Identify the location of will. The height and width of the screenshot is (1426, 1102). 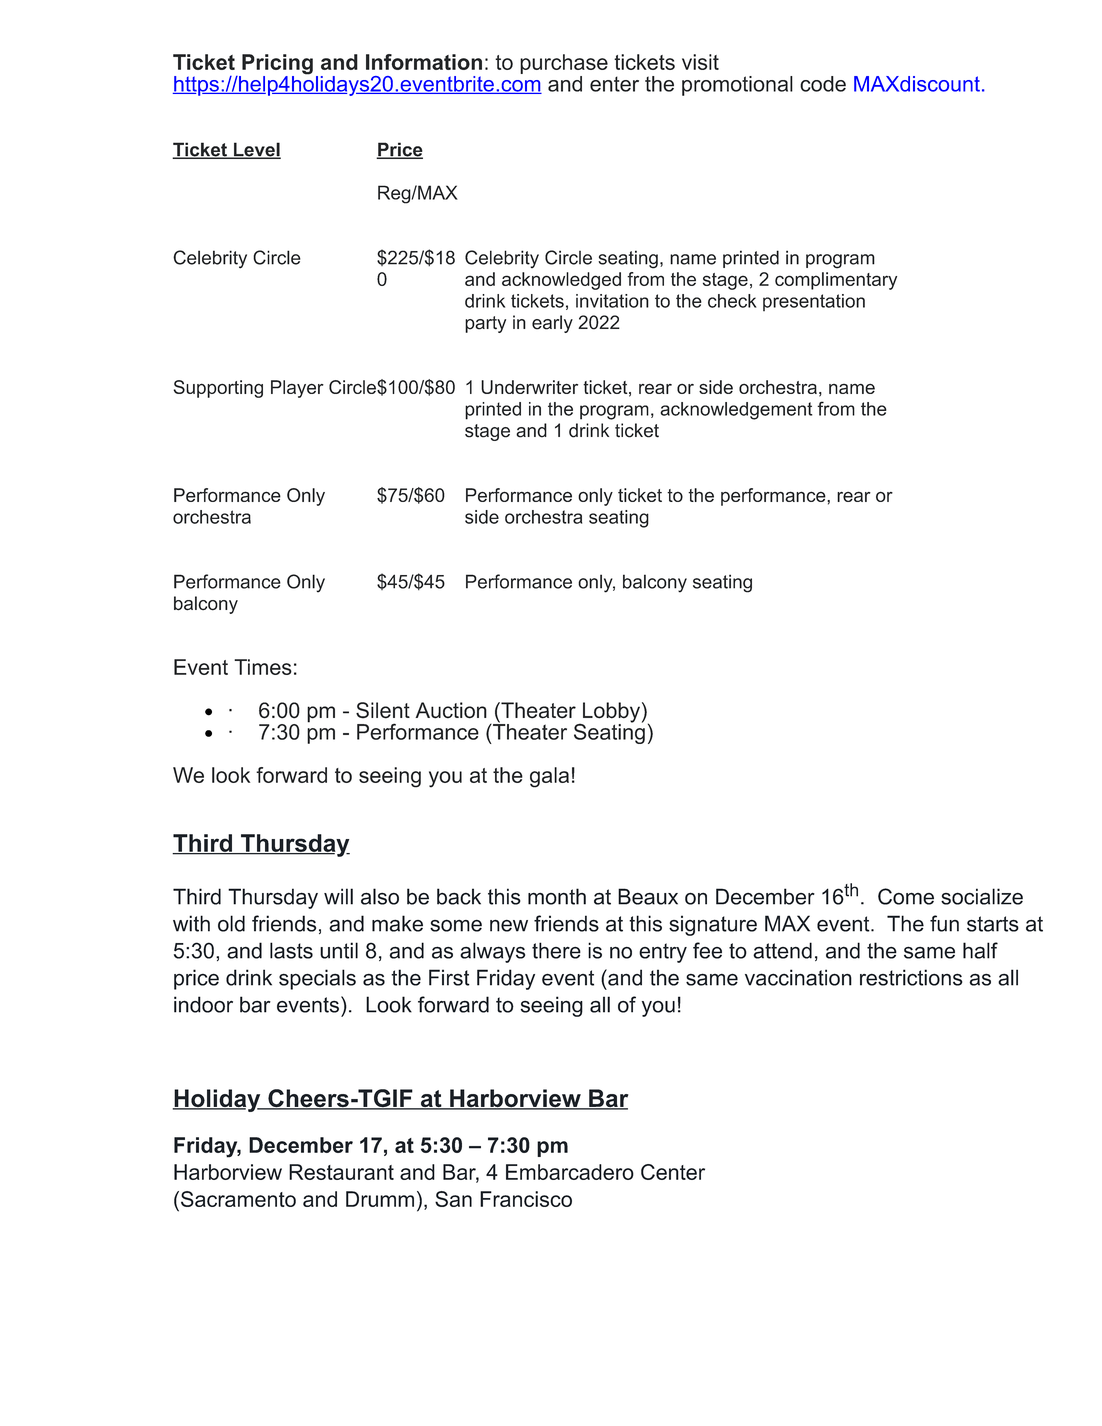
(338, 896).
